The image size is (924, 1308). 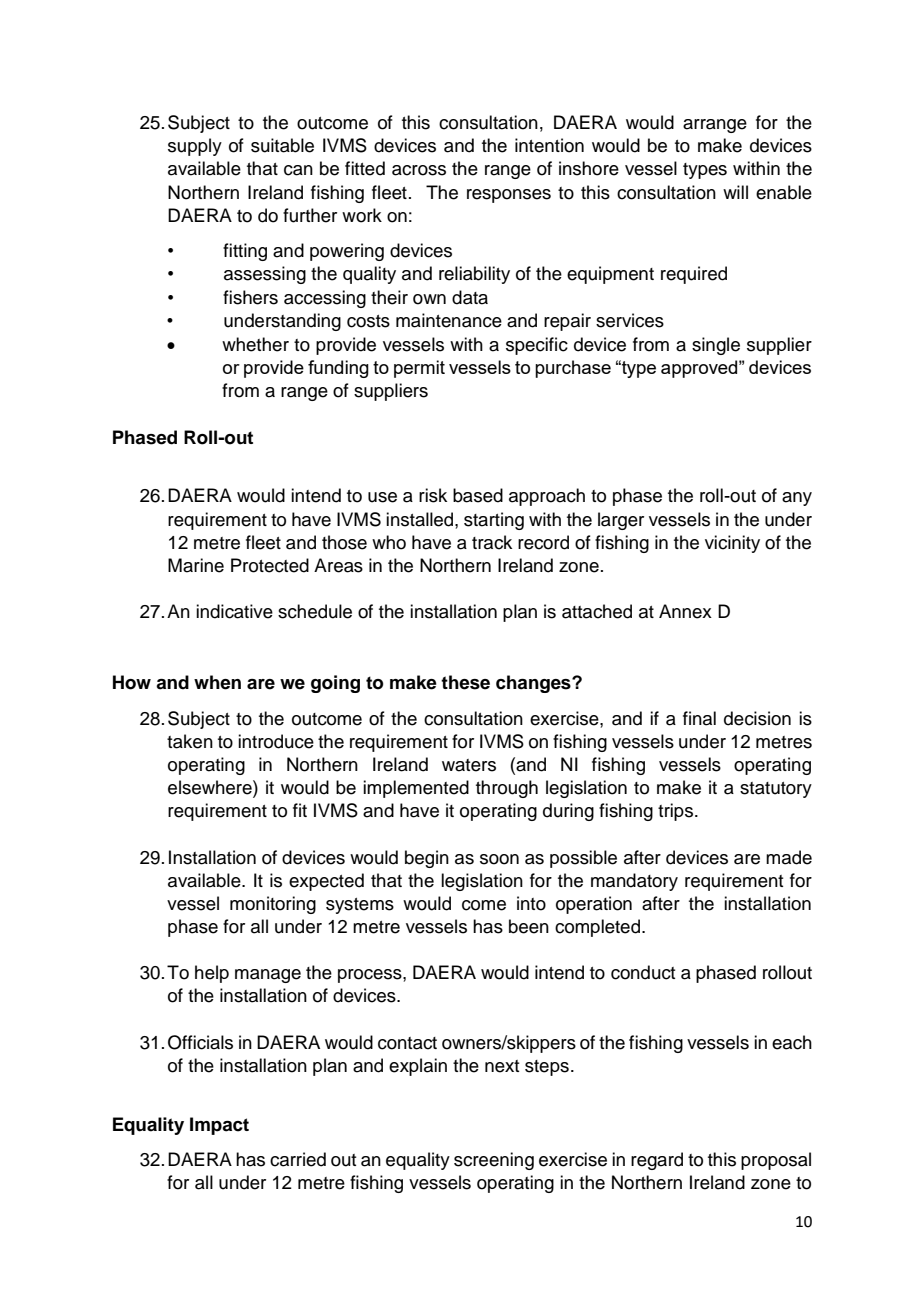 I want to click on proposal, so click(x=776, y=1161).
